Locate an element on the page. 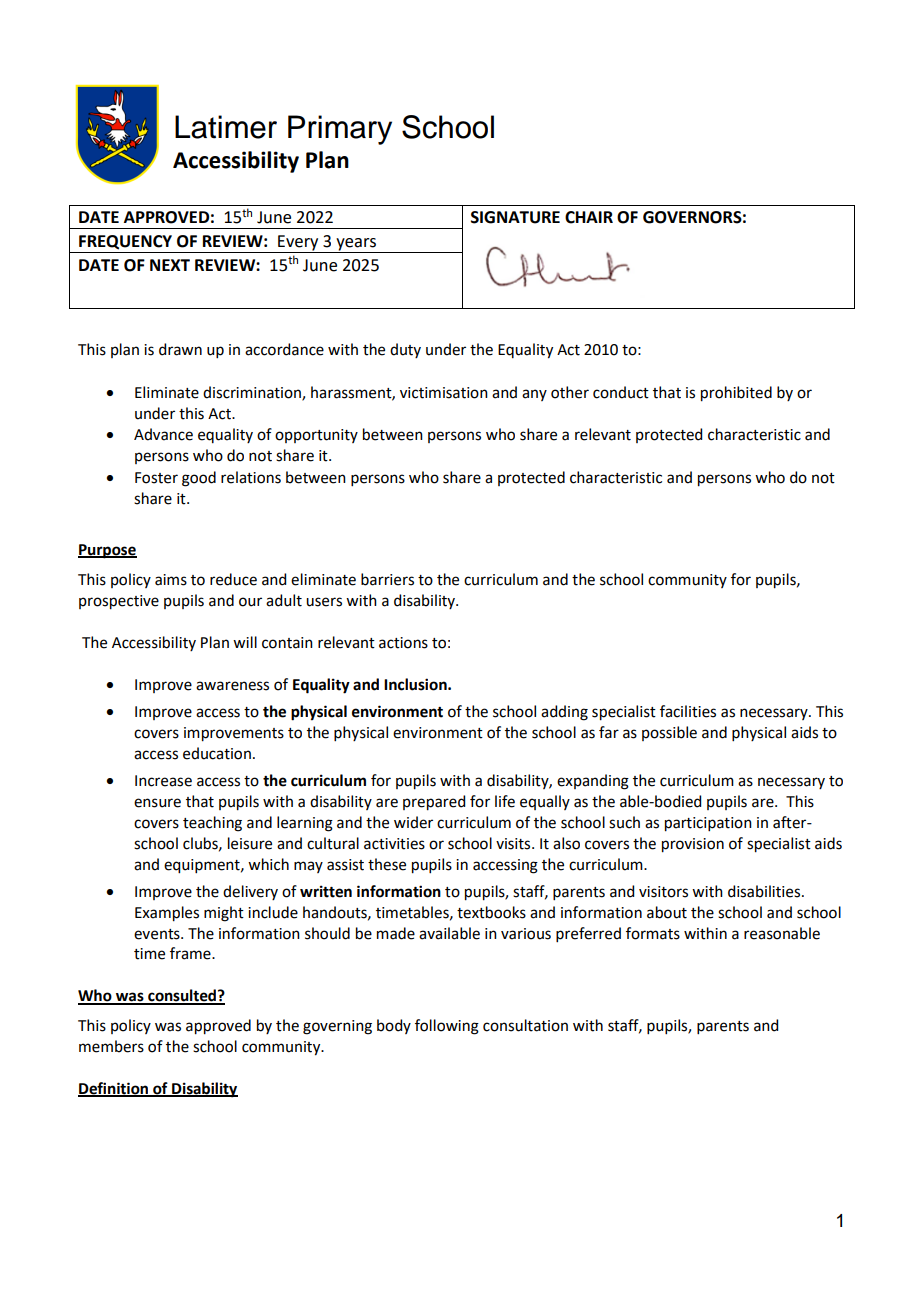  CHAIR is located at coordinates (589, 217).
